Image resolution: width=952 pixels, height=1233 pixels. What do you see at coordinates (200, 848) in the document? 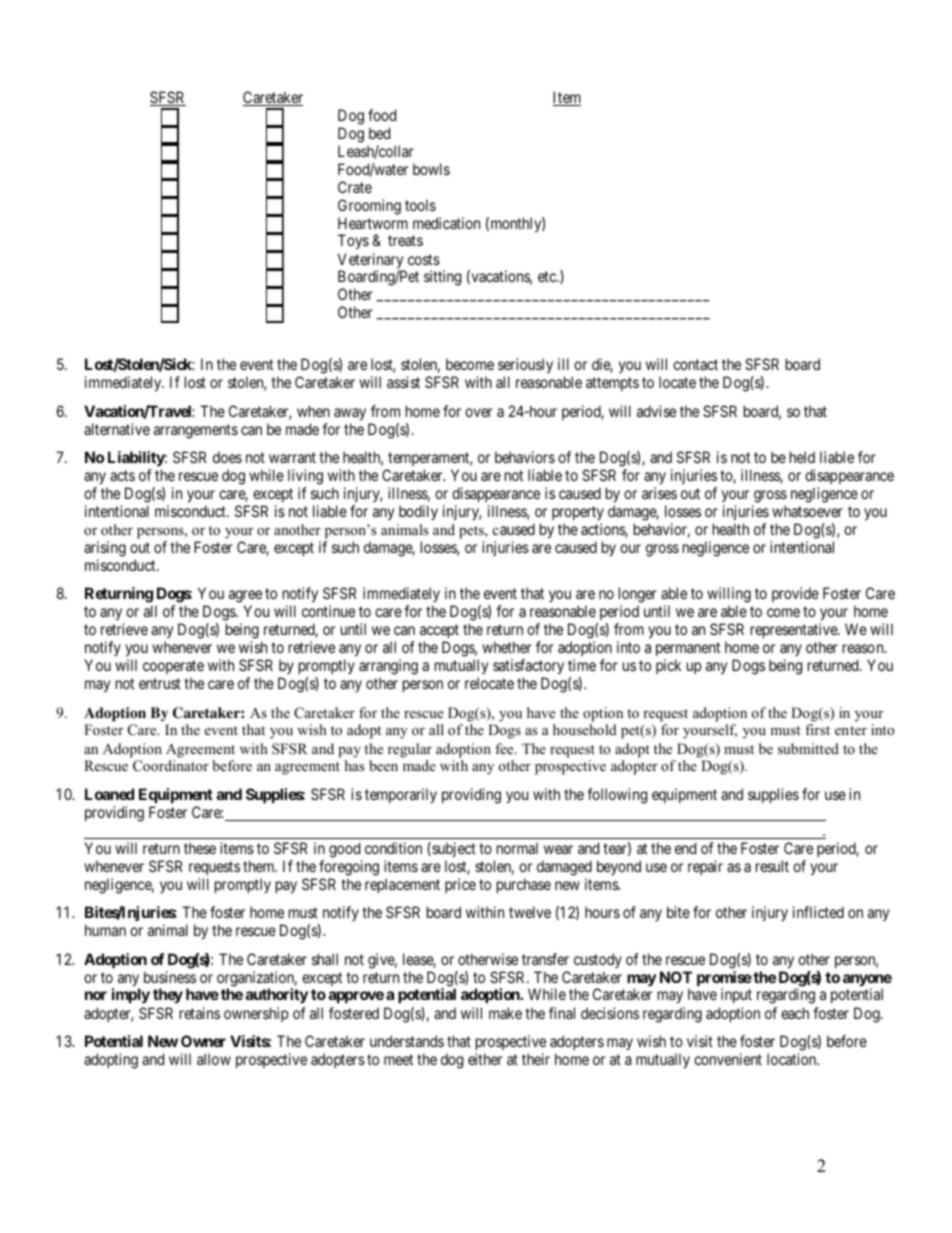
I see `these` at bounding box center [200, 848].
